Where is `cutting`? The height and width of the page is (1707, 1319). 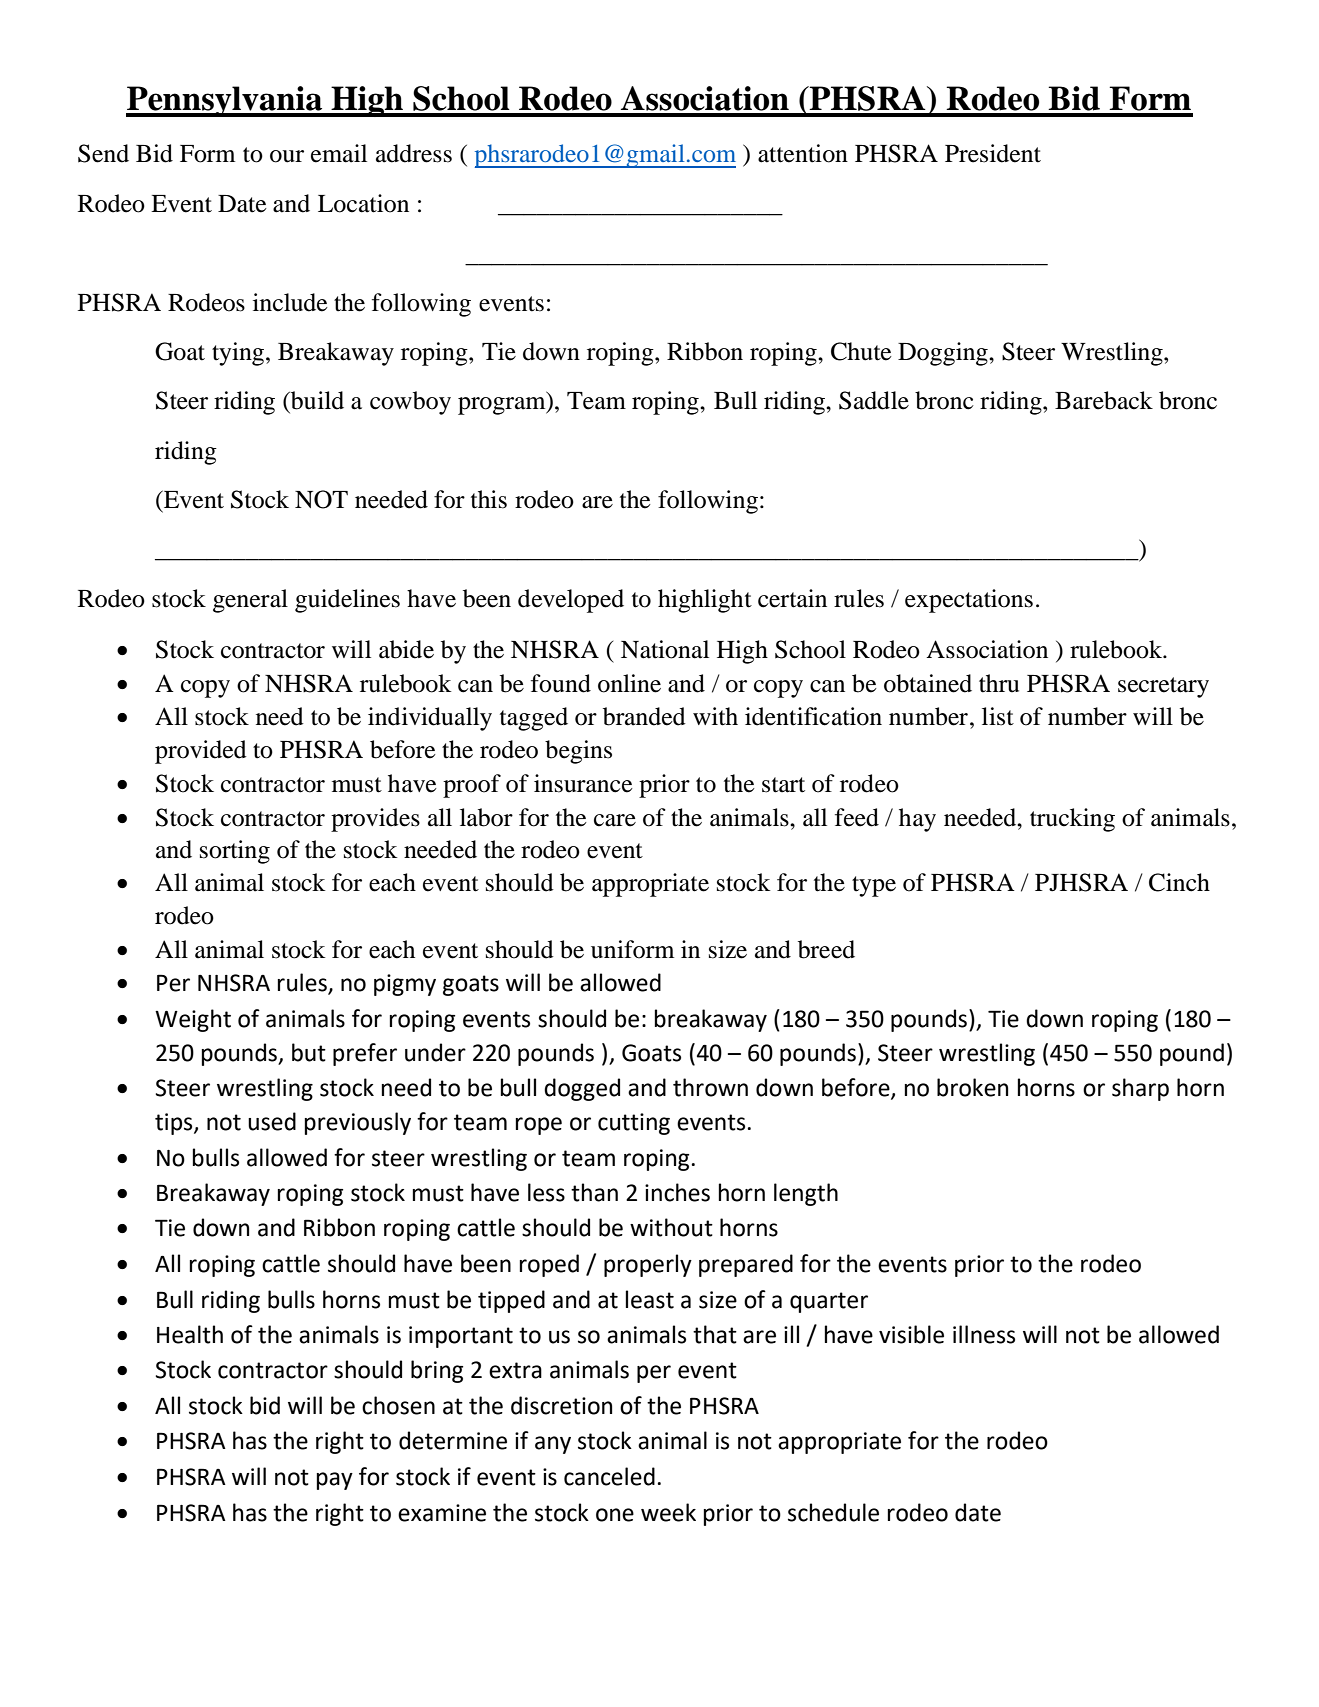
cutting is located at coordinates (634, 1124).
